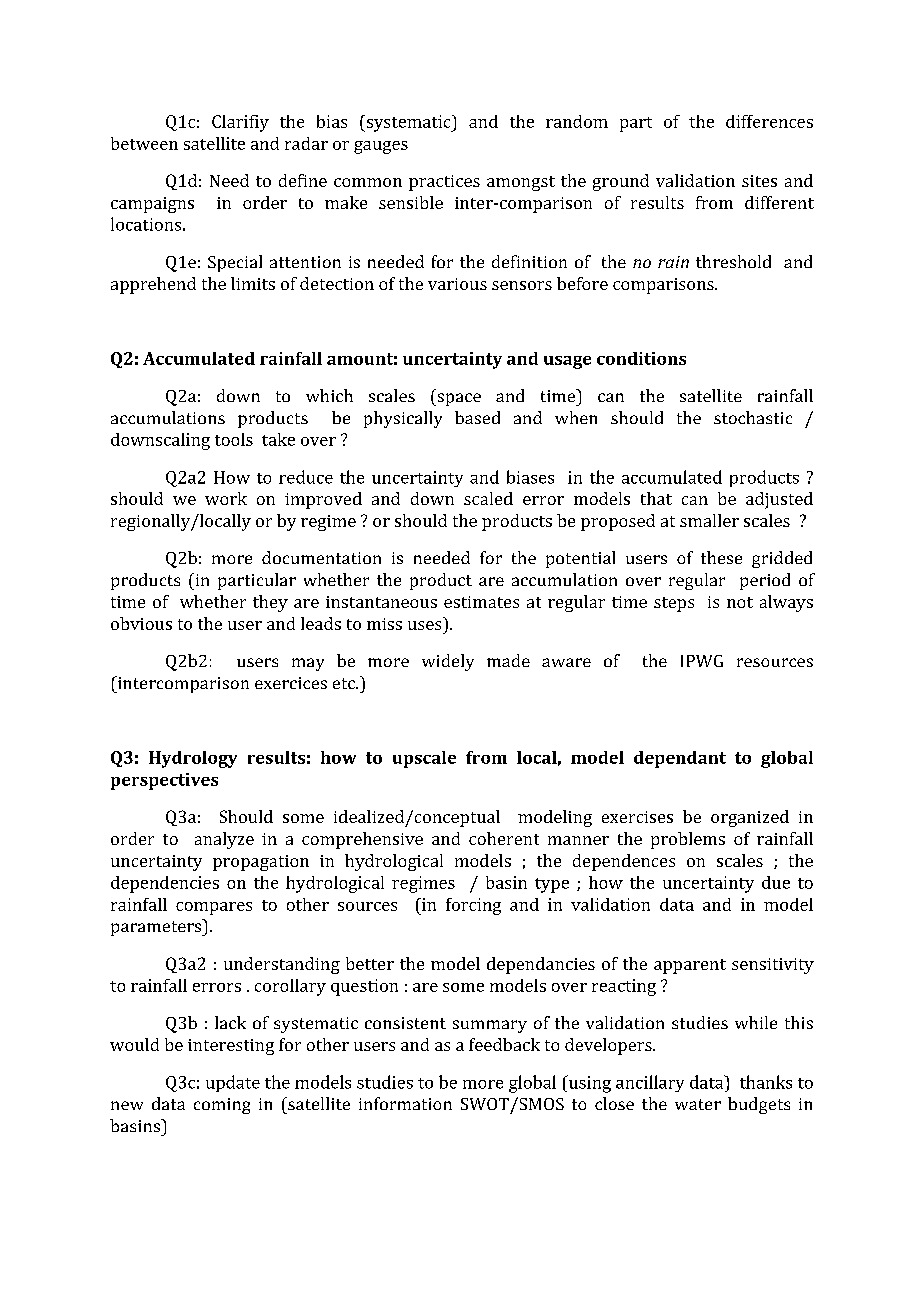 The height and width of the page is (1308, 924). What do you see at coordinates (473, 906) in the page?
I see `forcing` at bounding box center [473, 906].
